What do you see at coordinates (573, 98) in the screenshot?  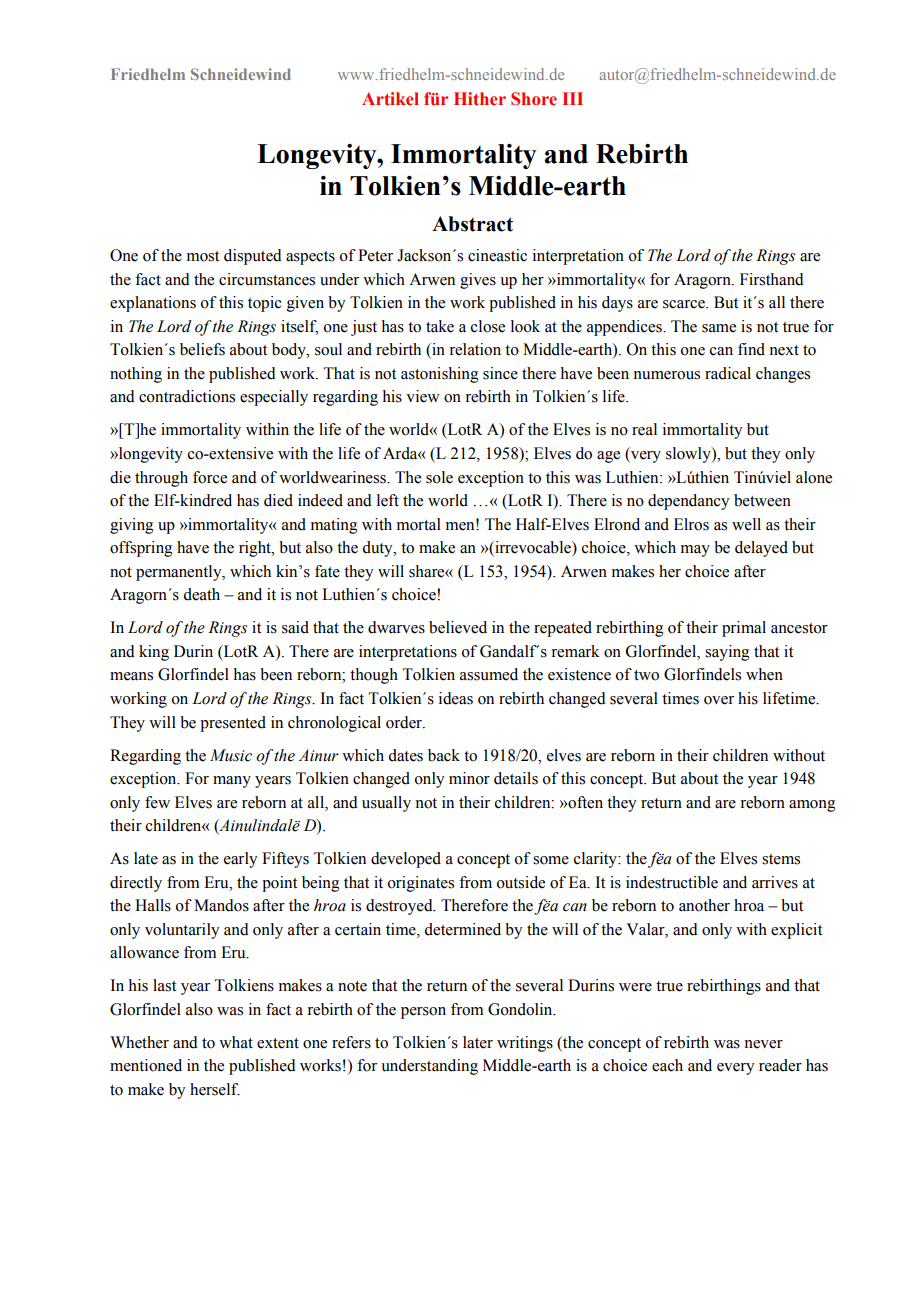 I see `III` at bounding box center [573, 98].
